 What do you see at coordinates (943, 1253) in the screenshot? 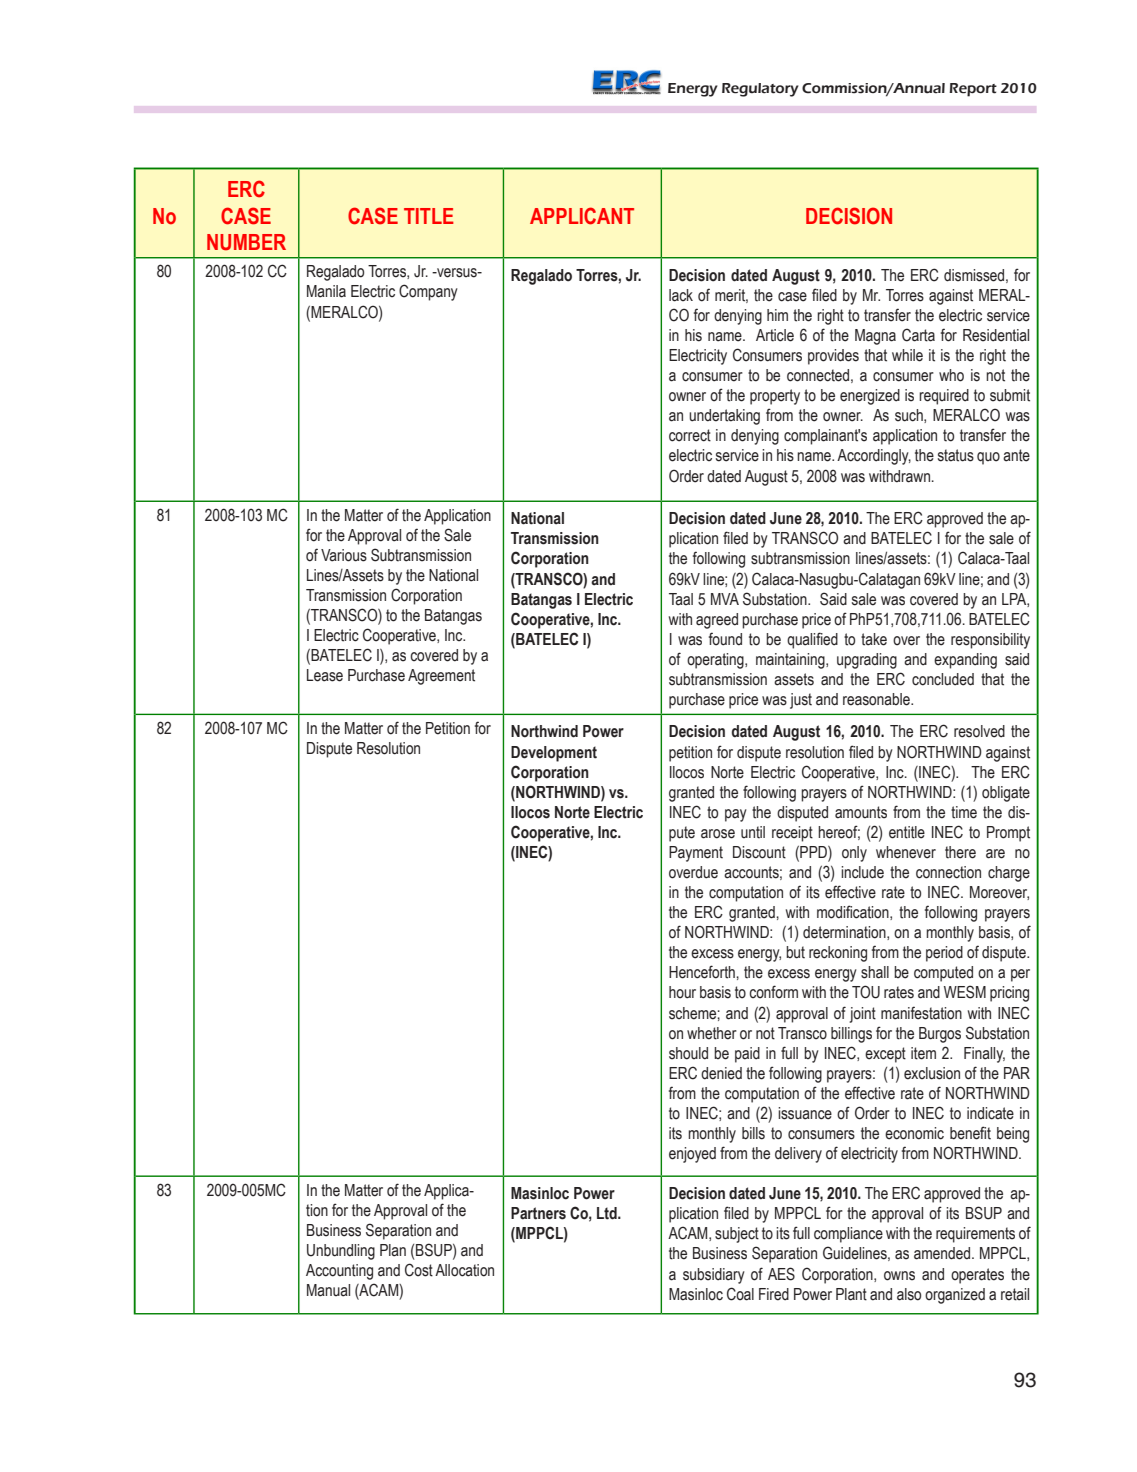
I see `amended` at bounding box center [943, 1253].
